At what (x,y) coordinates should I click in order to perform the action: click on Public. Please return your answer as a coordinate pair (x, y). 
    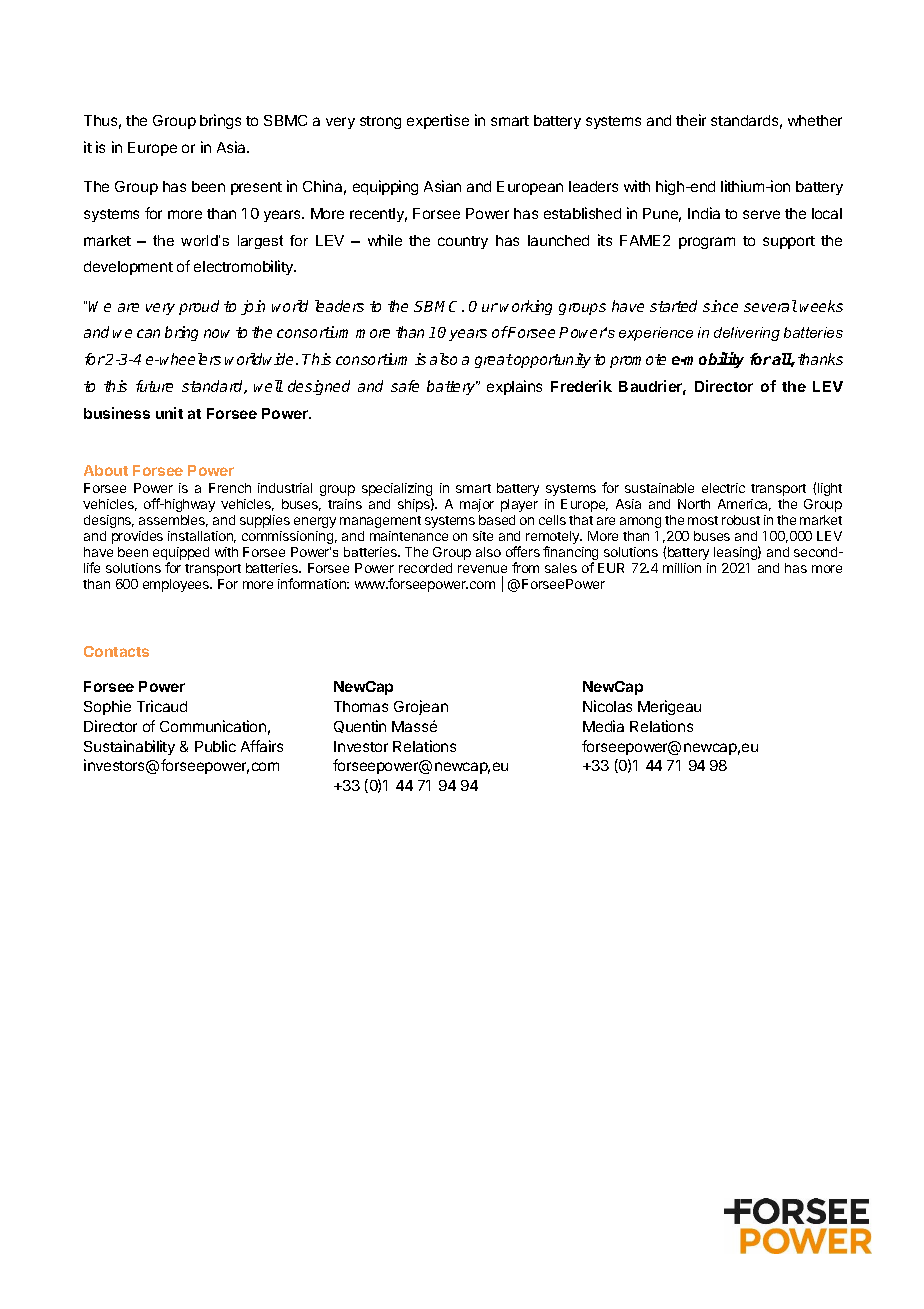
    Looking at the image, I should click on (215, 746).
